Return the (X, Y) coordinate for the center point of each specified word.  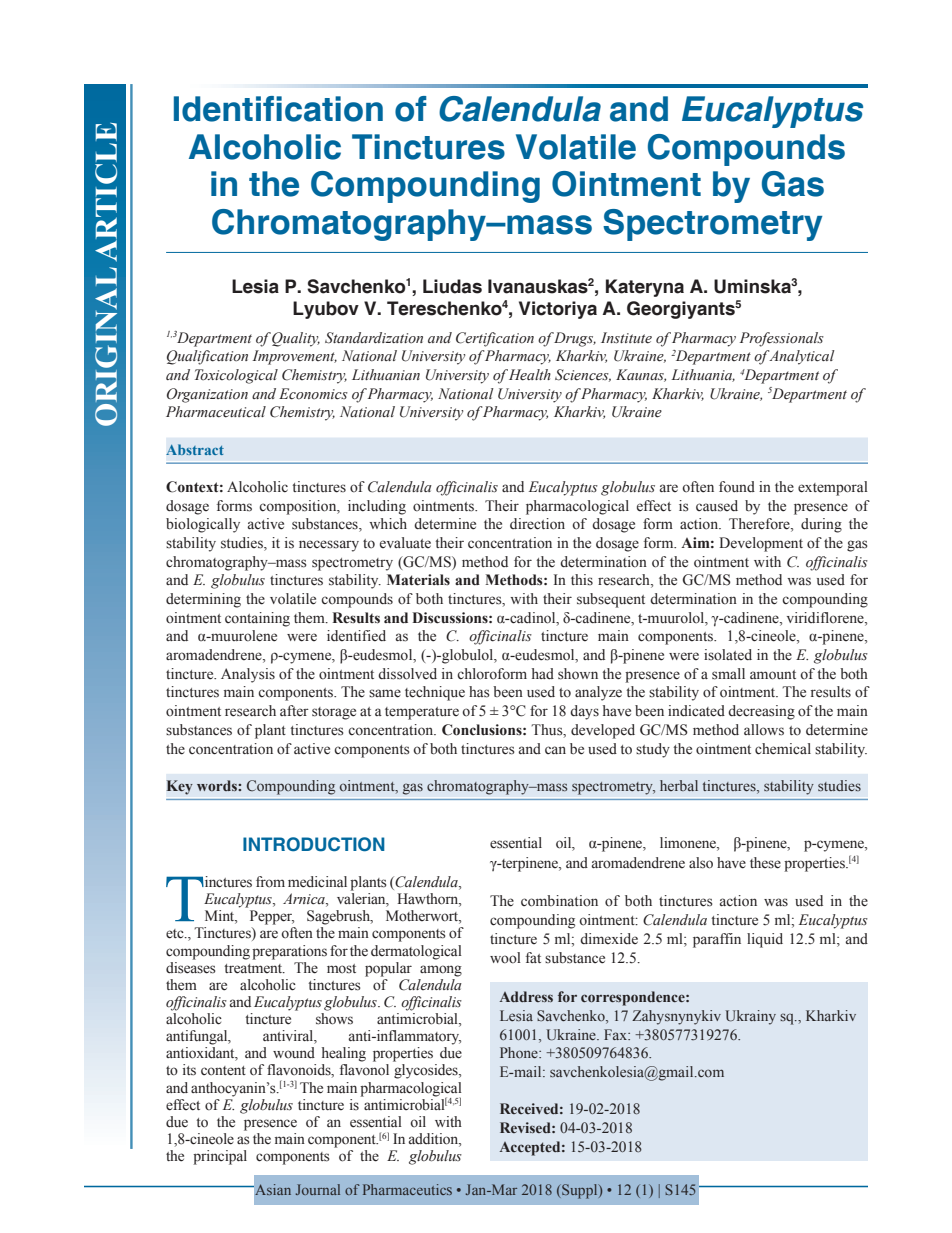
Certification (495, 339)
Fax (616, 1034)
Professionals (782, 339)
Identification (278, 109)
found (737, 487)
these (765, 863)
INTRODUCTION (314, 844)
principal (220, 1157)
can (555, 750)
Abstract (195, 449)
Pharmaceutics (407, 1189)
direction (537, 524)
